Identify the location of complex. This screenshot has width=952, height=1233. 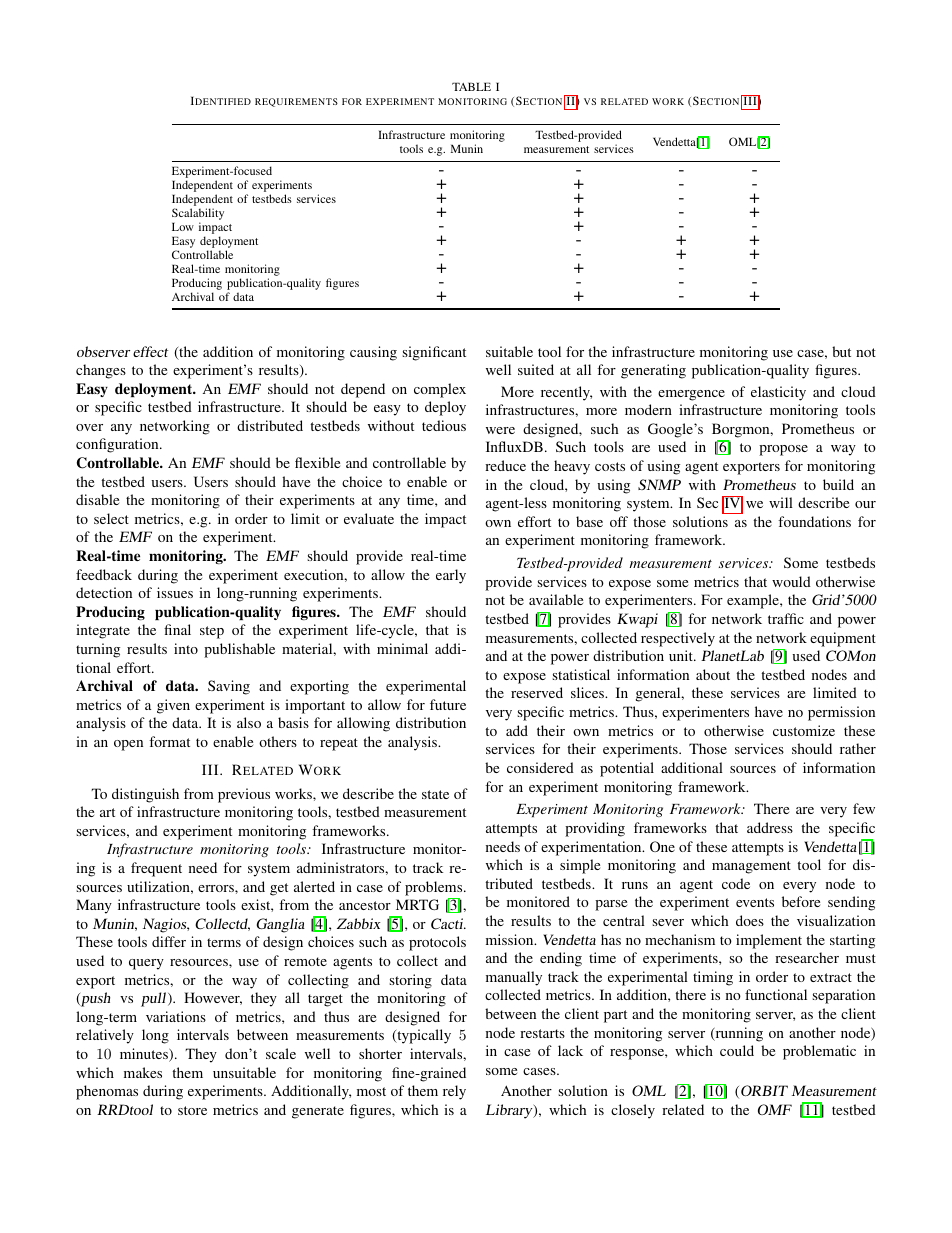
(440, 390).
